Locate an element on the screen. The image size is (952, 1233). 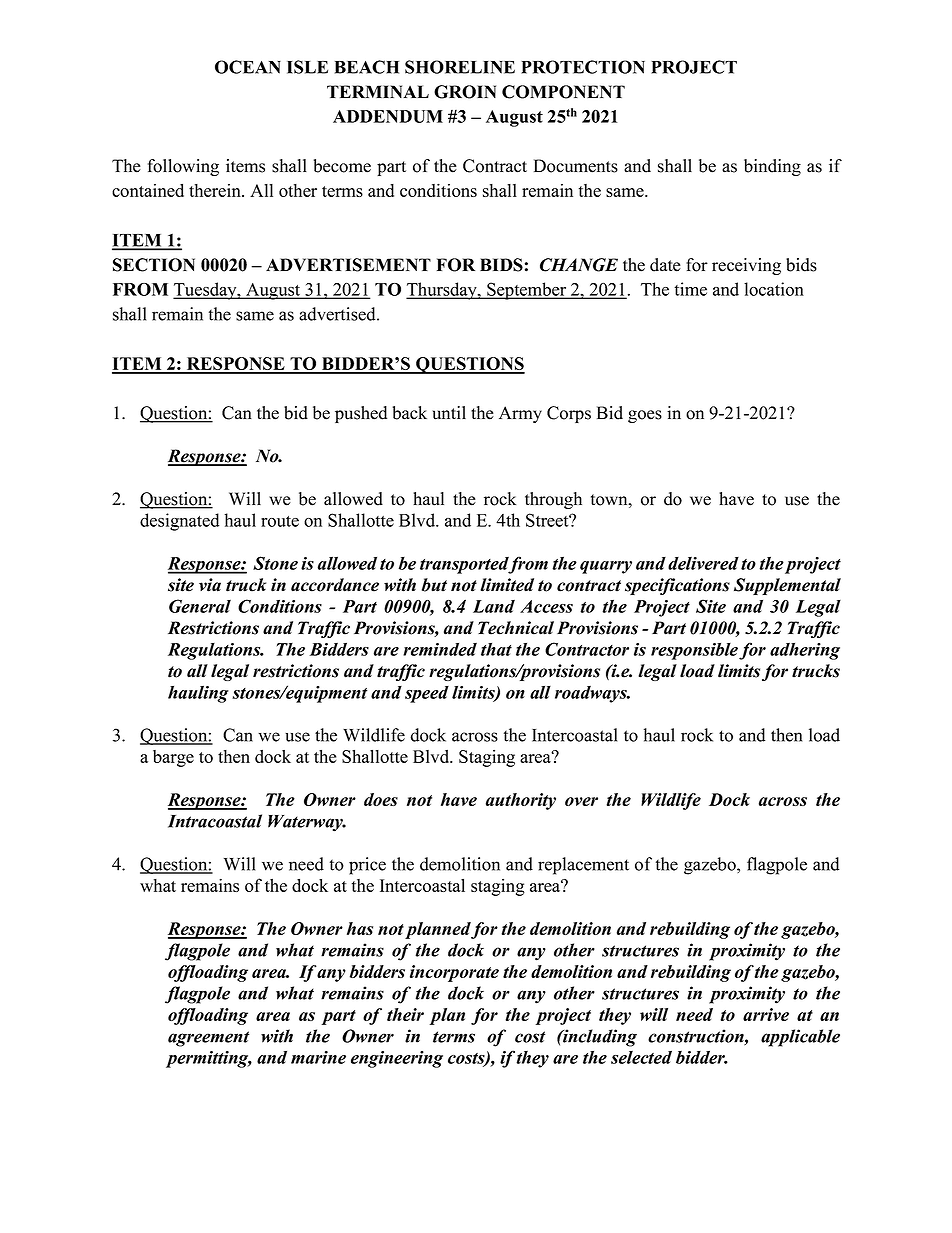
arrive is located at coordinates (766, 1014).
